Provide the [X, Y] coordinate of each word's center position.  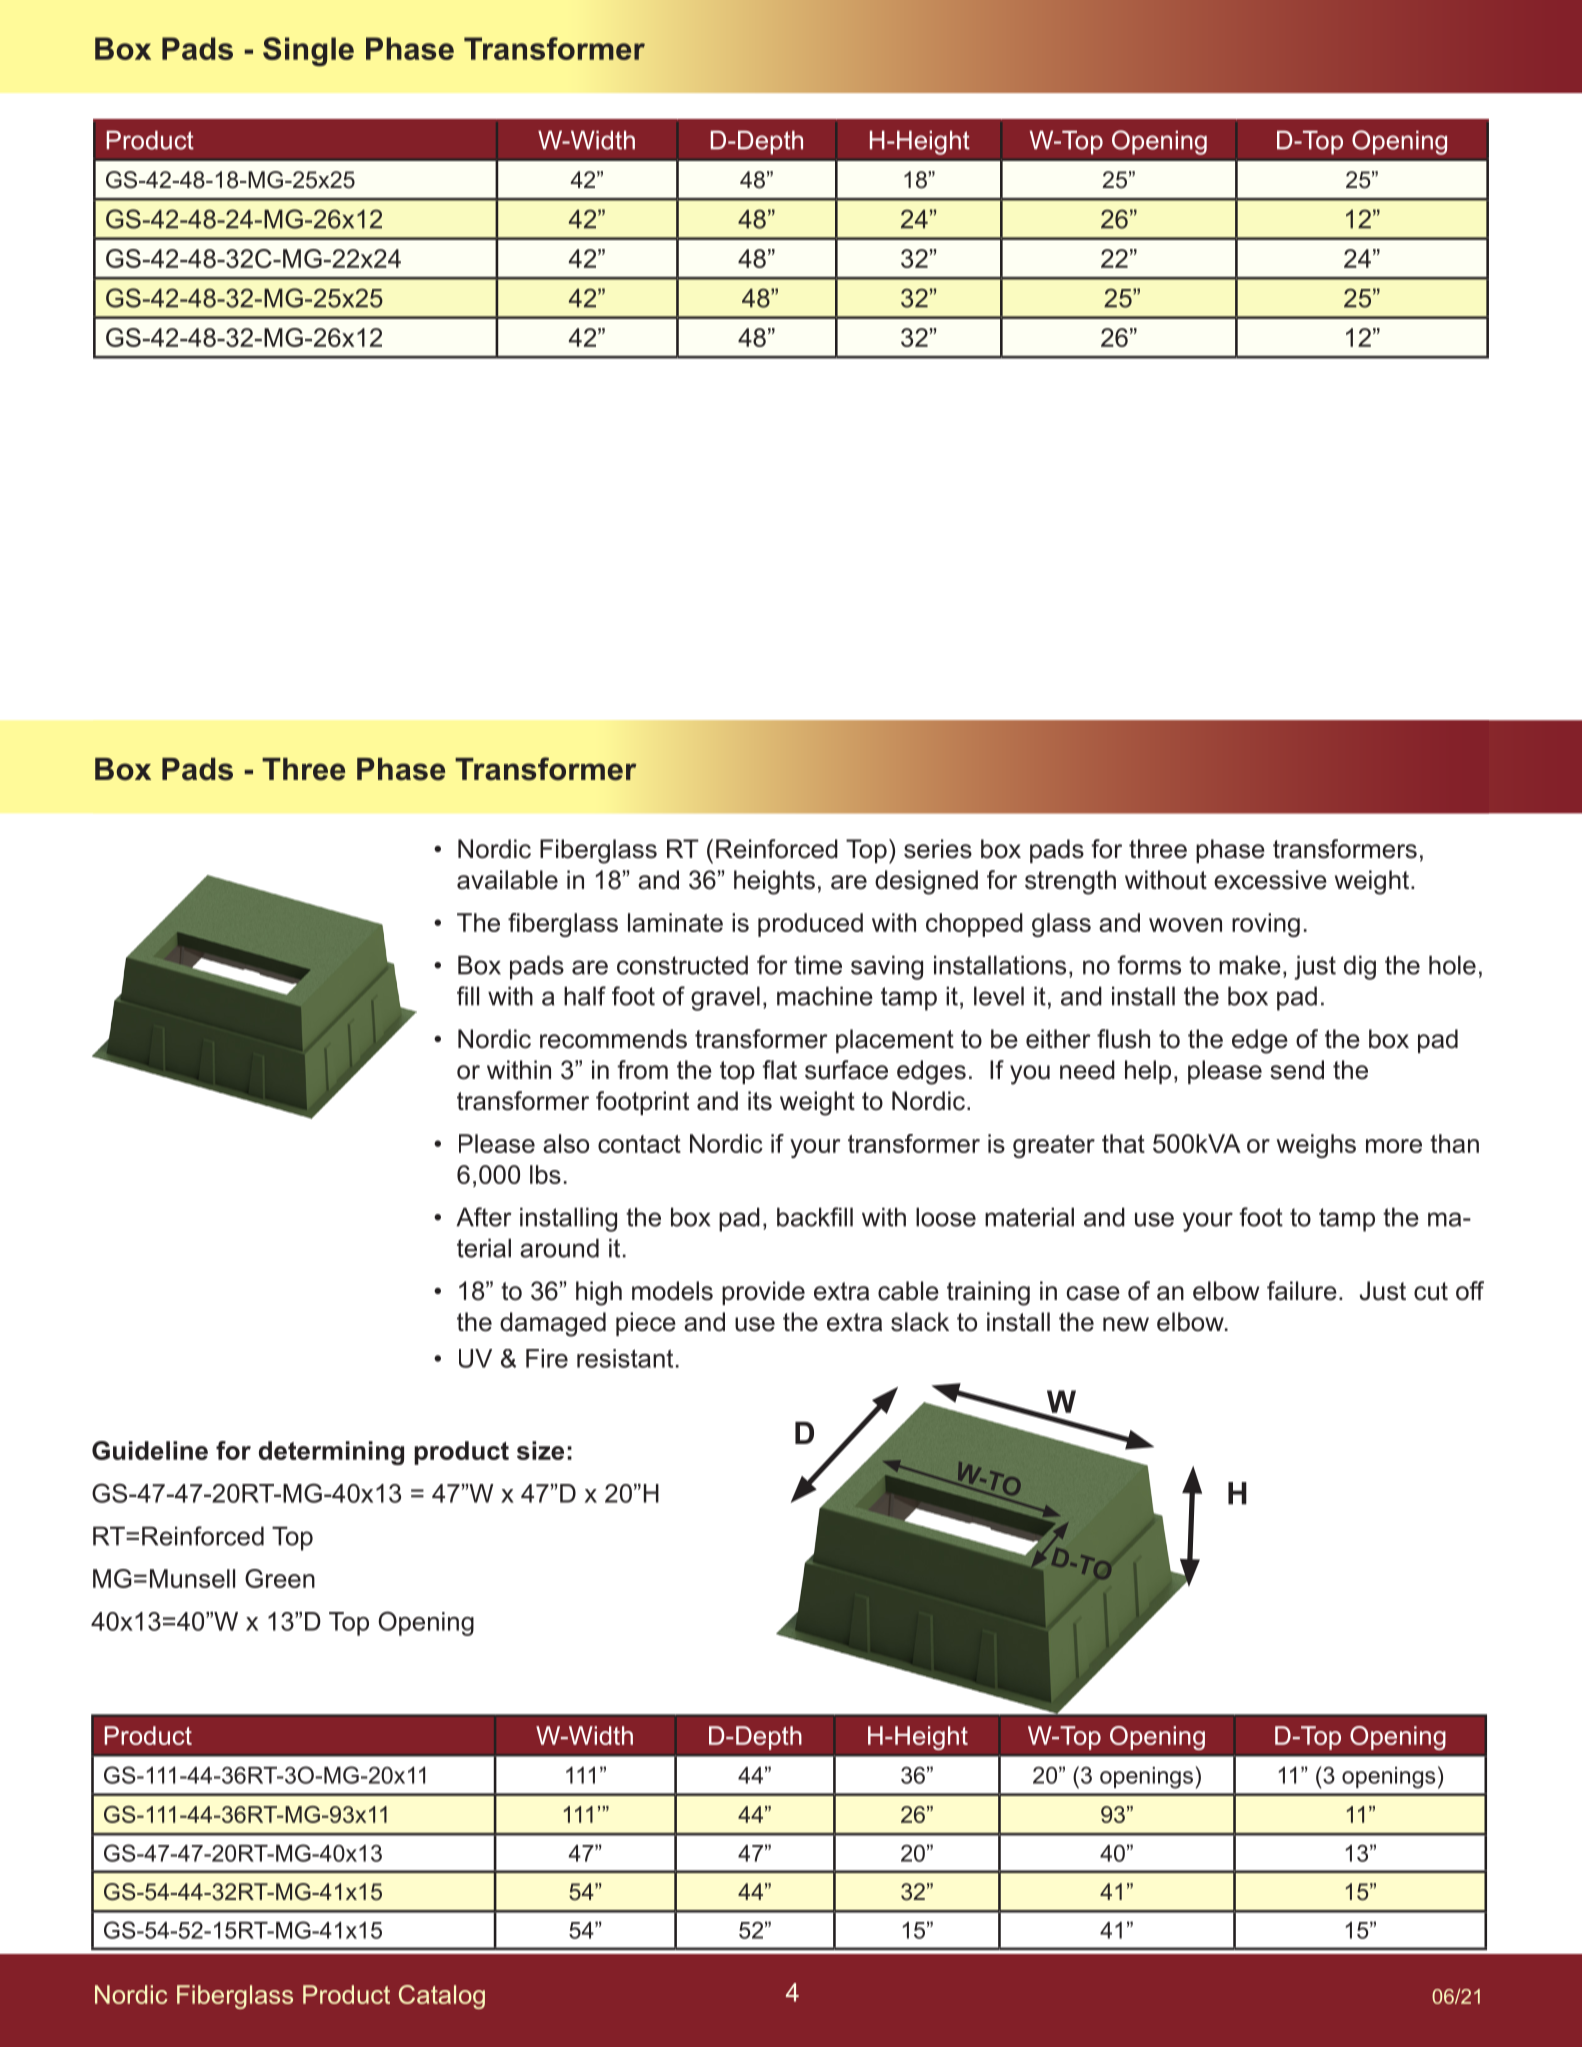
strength [1070, 882]
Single [308, 52]
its [760, 1101]
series [938, 849]
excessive [1270, 880]
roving [1266, 925]
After [484, 1217]
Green [280, 1578]
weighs [1316, 1146]
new [1126, 1324]
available [507, 880]
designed [926, 882]
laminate [675, 922]
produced [810, 925]
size [540, 1450]
